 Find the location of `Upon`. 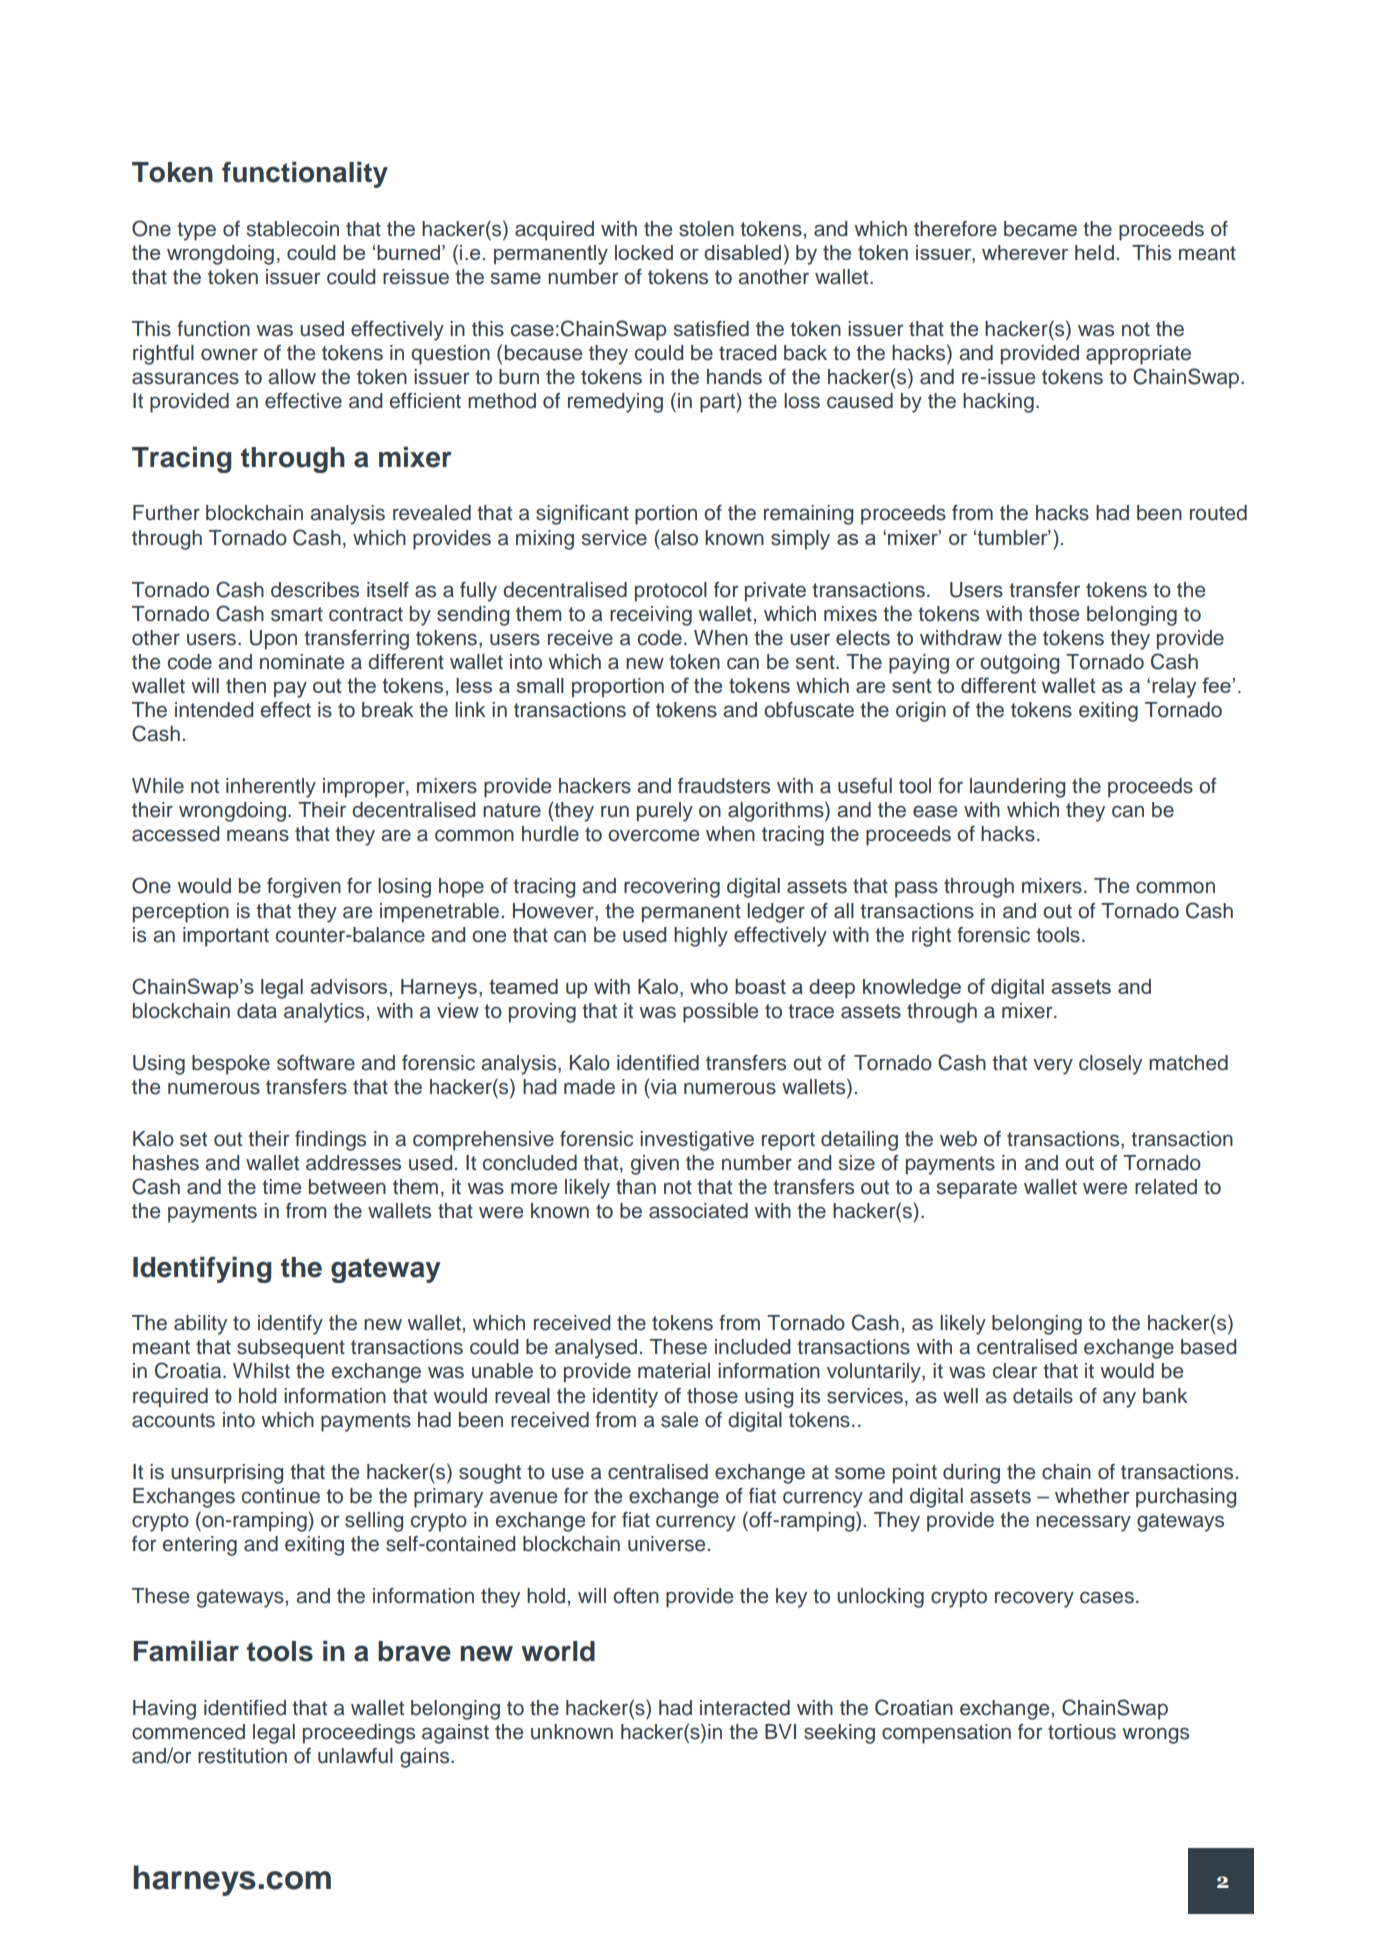

Upon is located at coordinates (273, 640).
